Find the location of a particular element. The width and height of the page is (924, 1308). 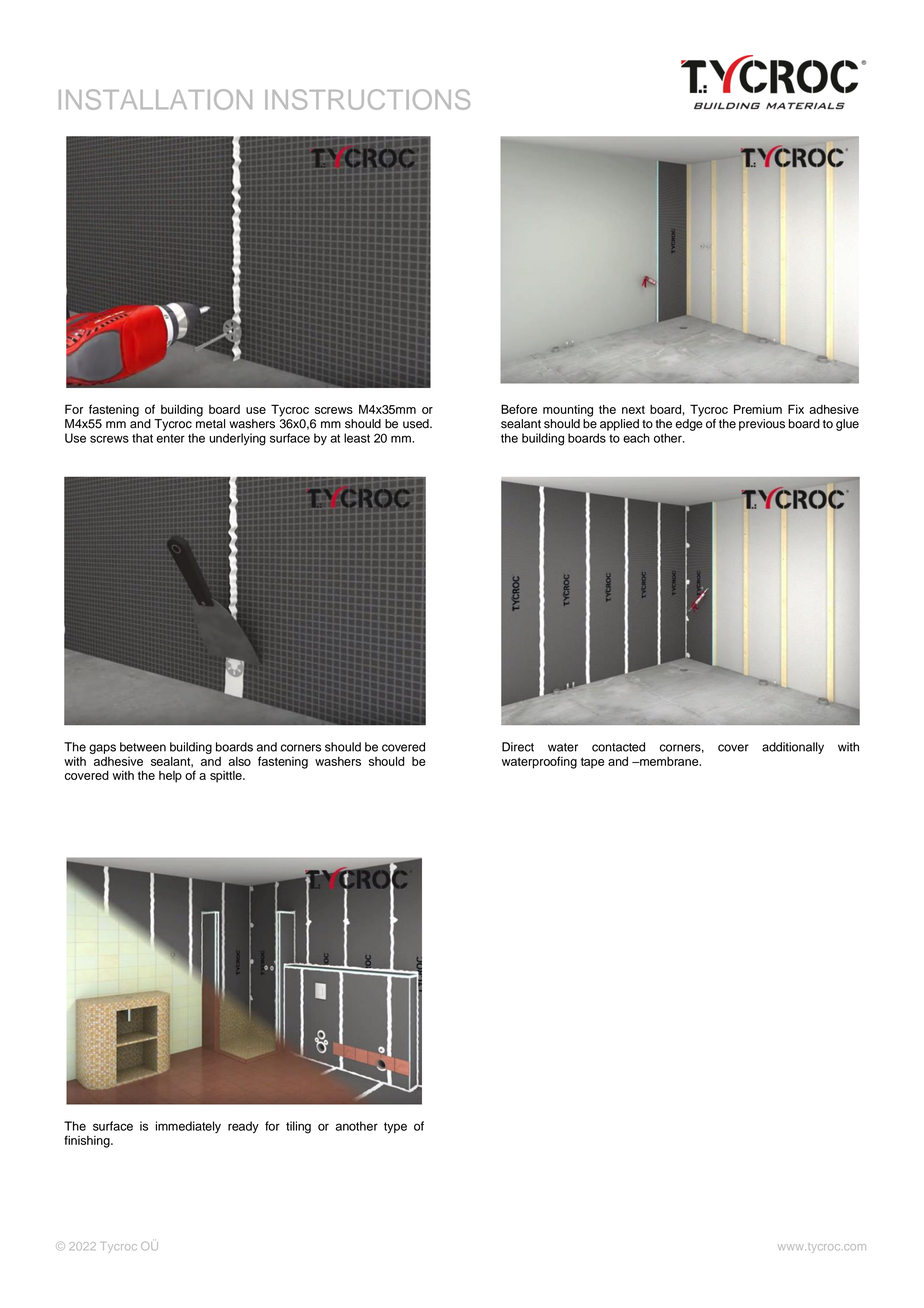

Before is located at coordinates (519, 409).
